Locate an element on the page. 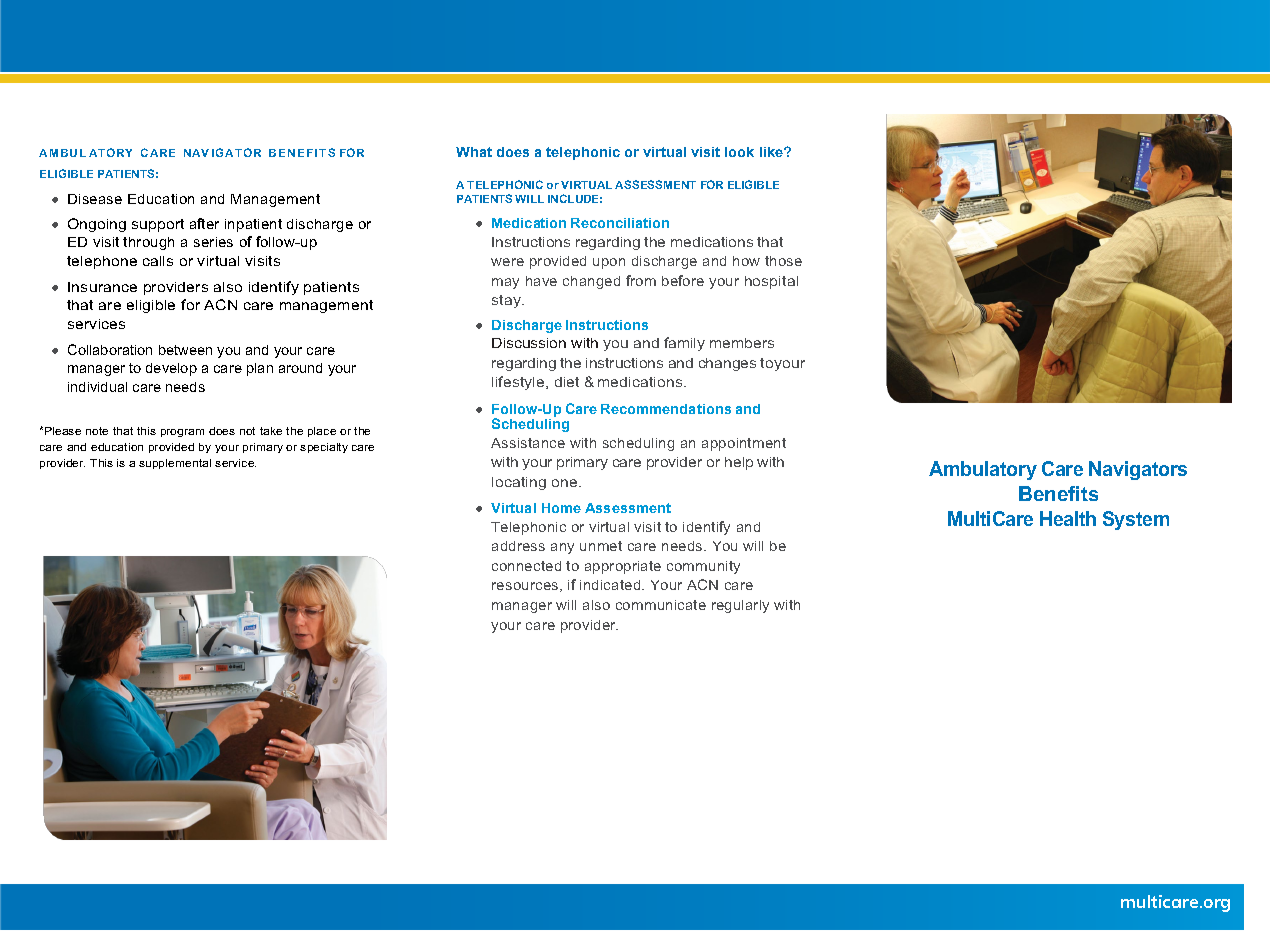  supplemental is located at coordinates (175, 464).
